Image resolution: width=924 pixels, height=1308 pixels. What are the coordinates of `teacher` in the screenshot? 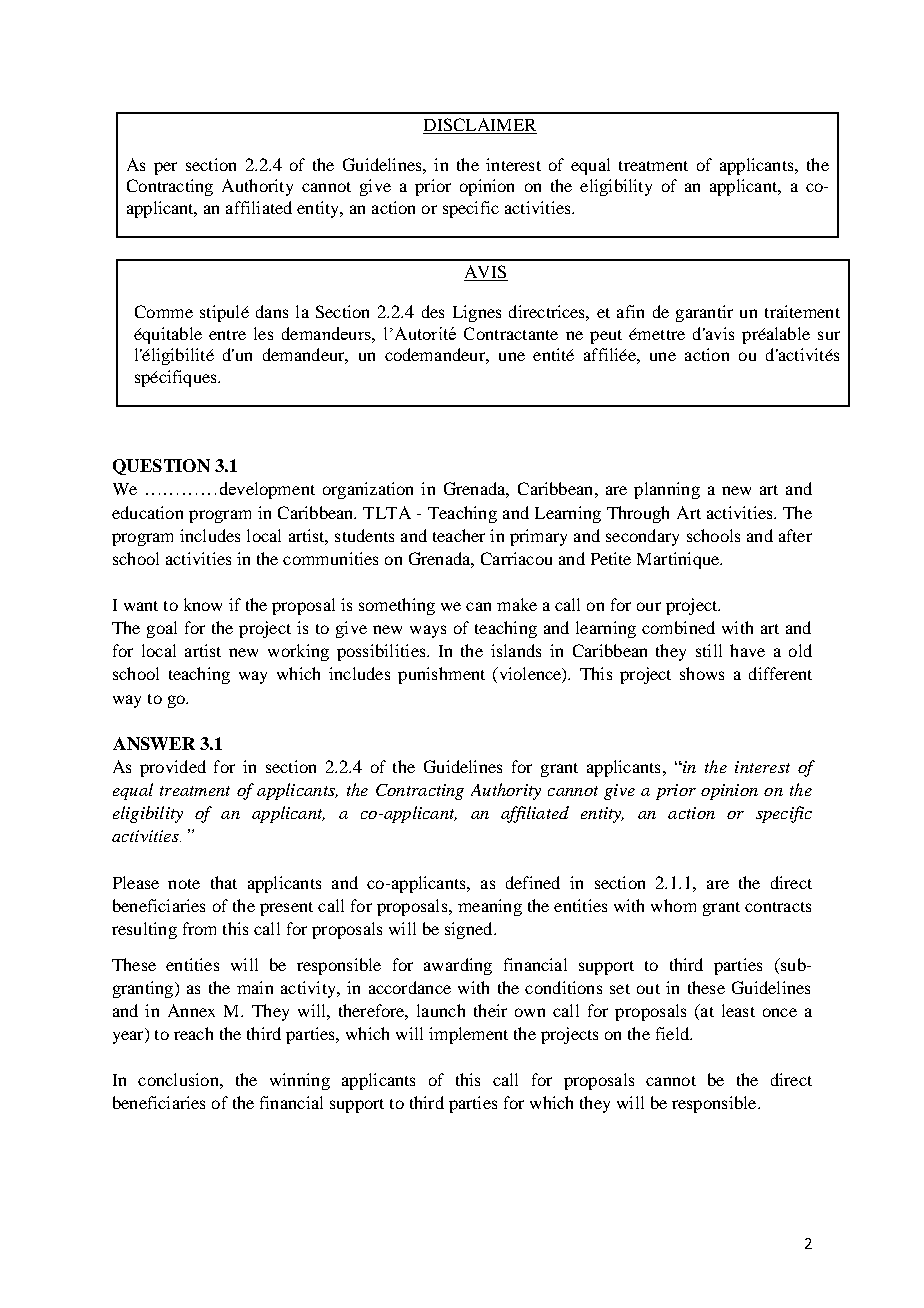 It's located at (459, 535).
